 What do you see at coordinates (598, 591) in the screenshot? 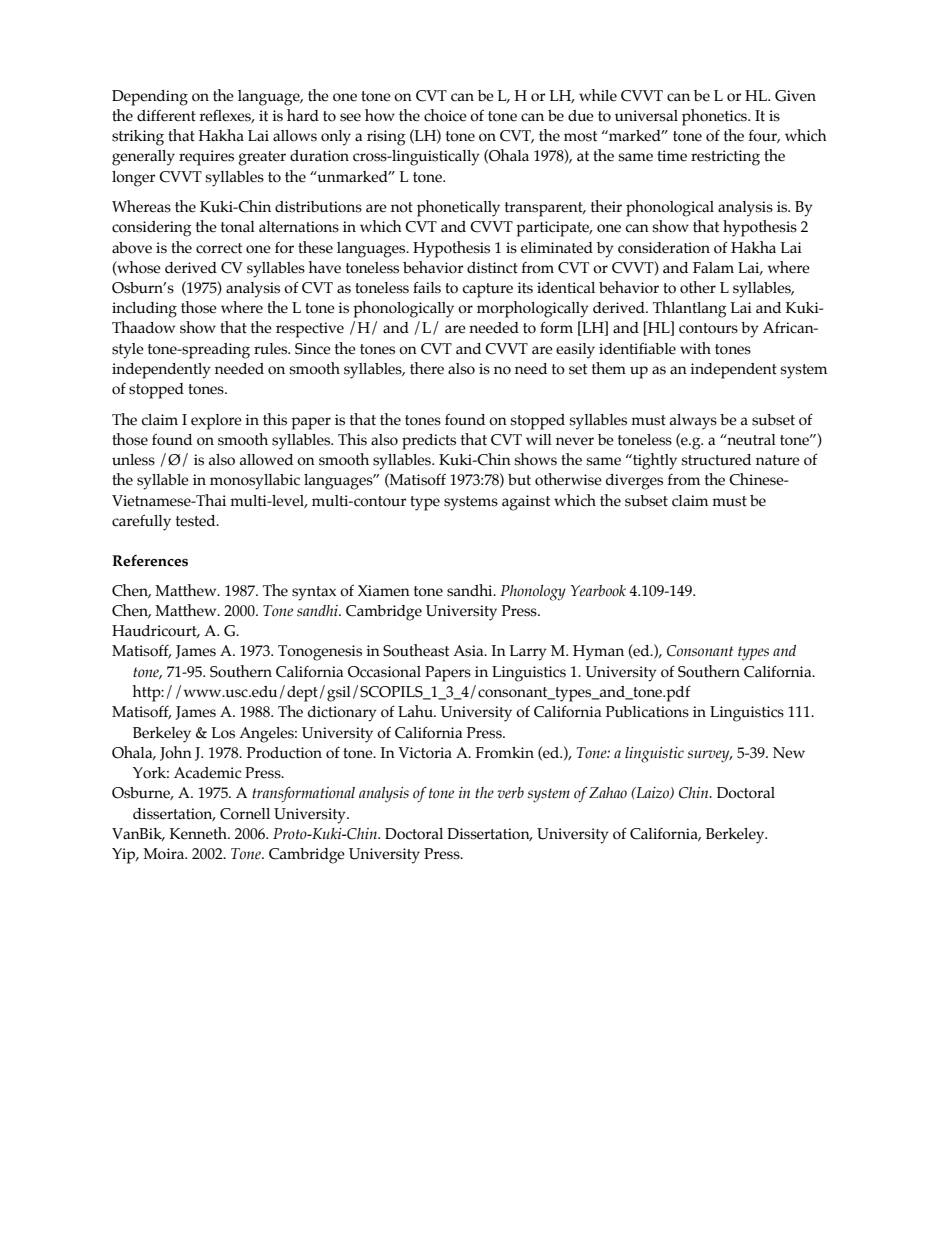
I see `Yearbook` at bounding box center [598, 591].
